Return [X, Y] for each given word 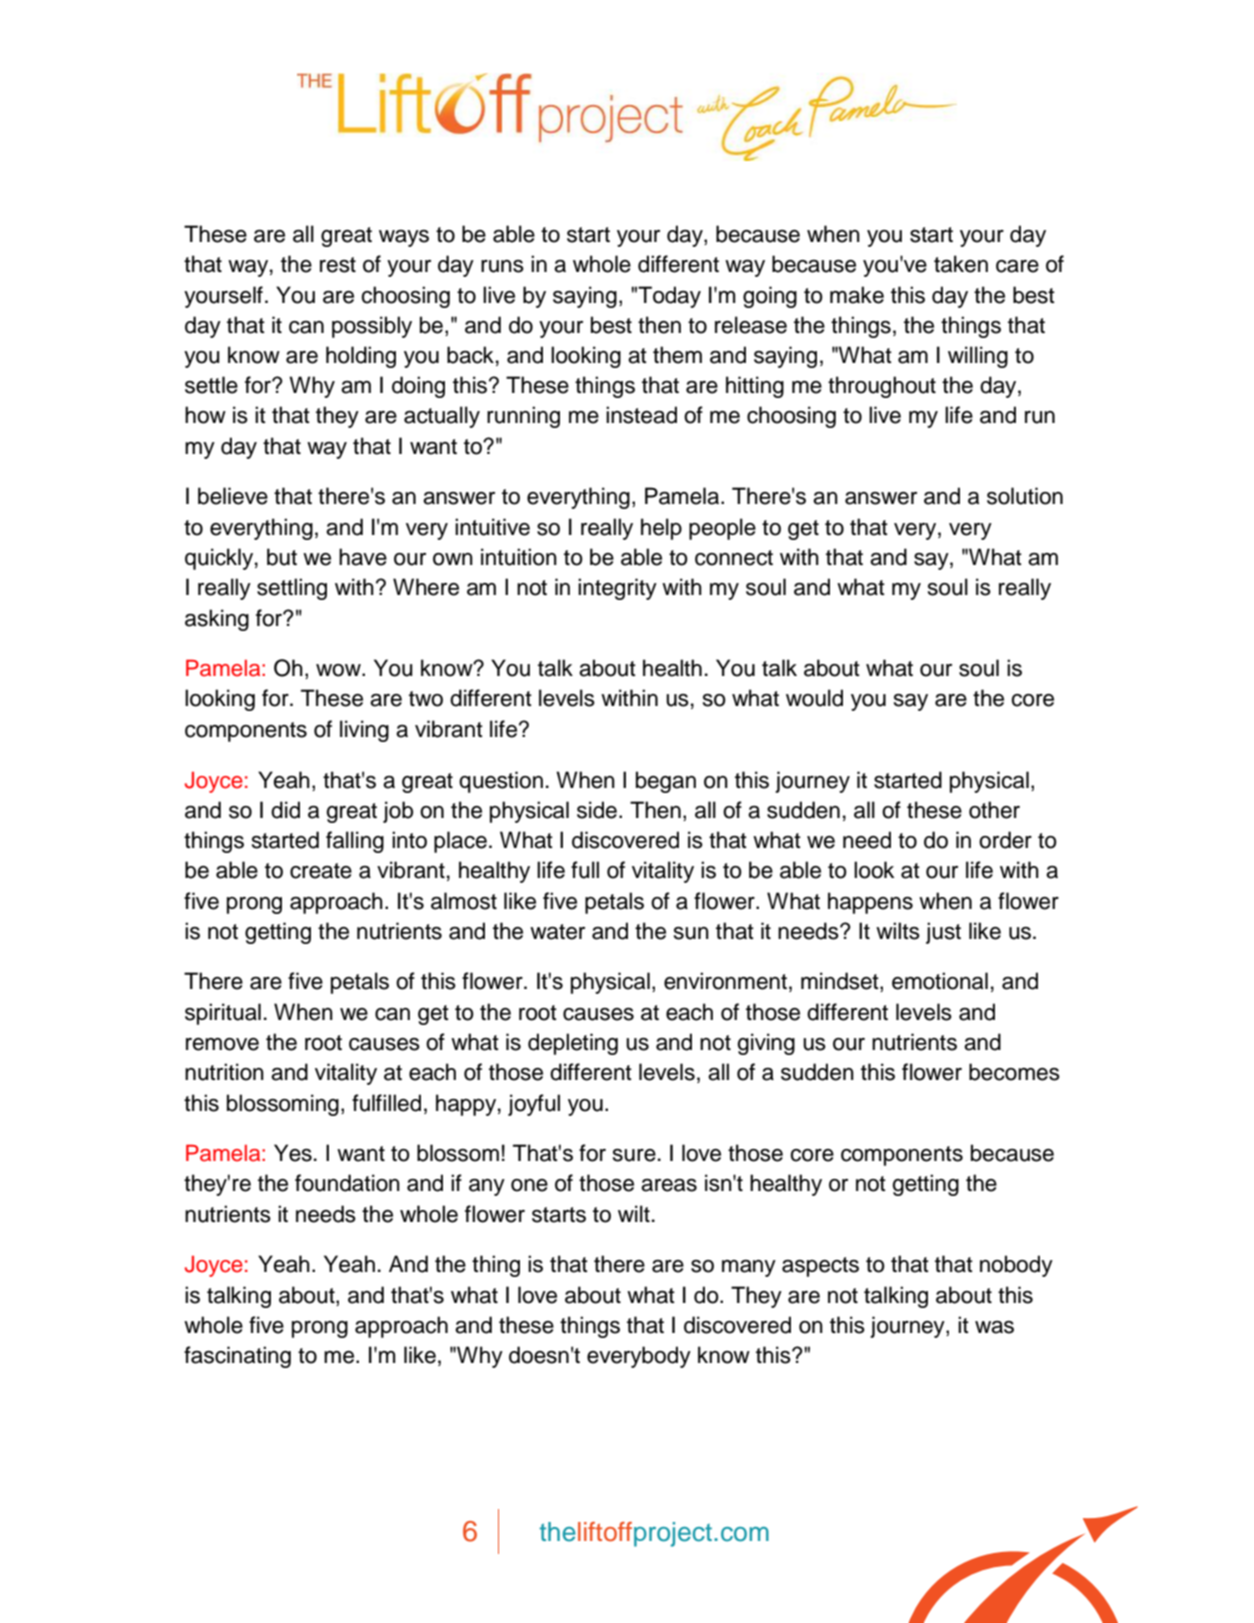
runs [502, 266]
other [994, 810]
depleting [573, 1044]
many [749, 1268]
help [661, 529]
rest [338, 265]
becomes [1014, 1072]
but [282, 557]
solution [1025, 496]
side [597, 810]
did [285, 810]
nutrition [224, 1072]
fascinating [237, 1357]
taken [961, 264]
